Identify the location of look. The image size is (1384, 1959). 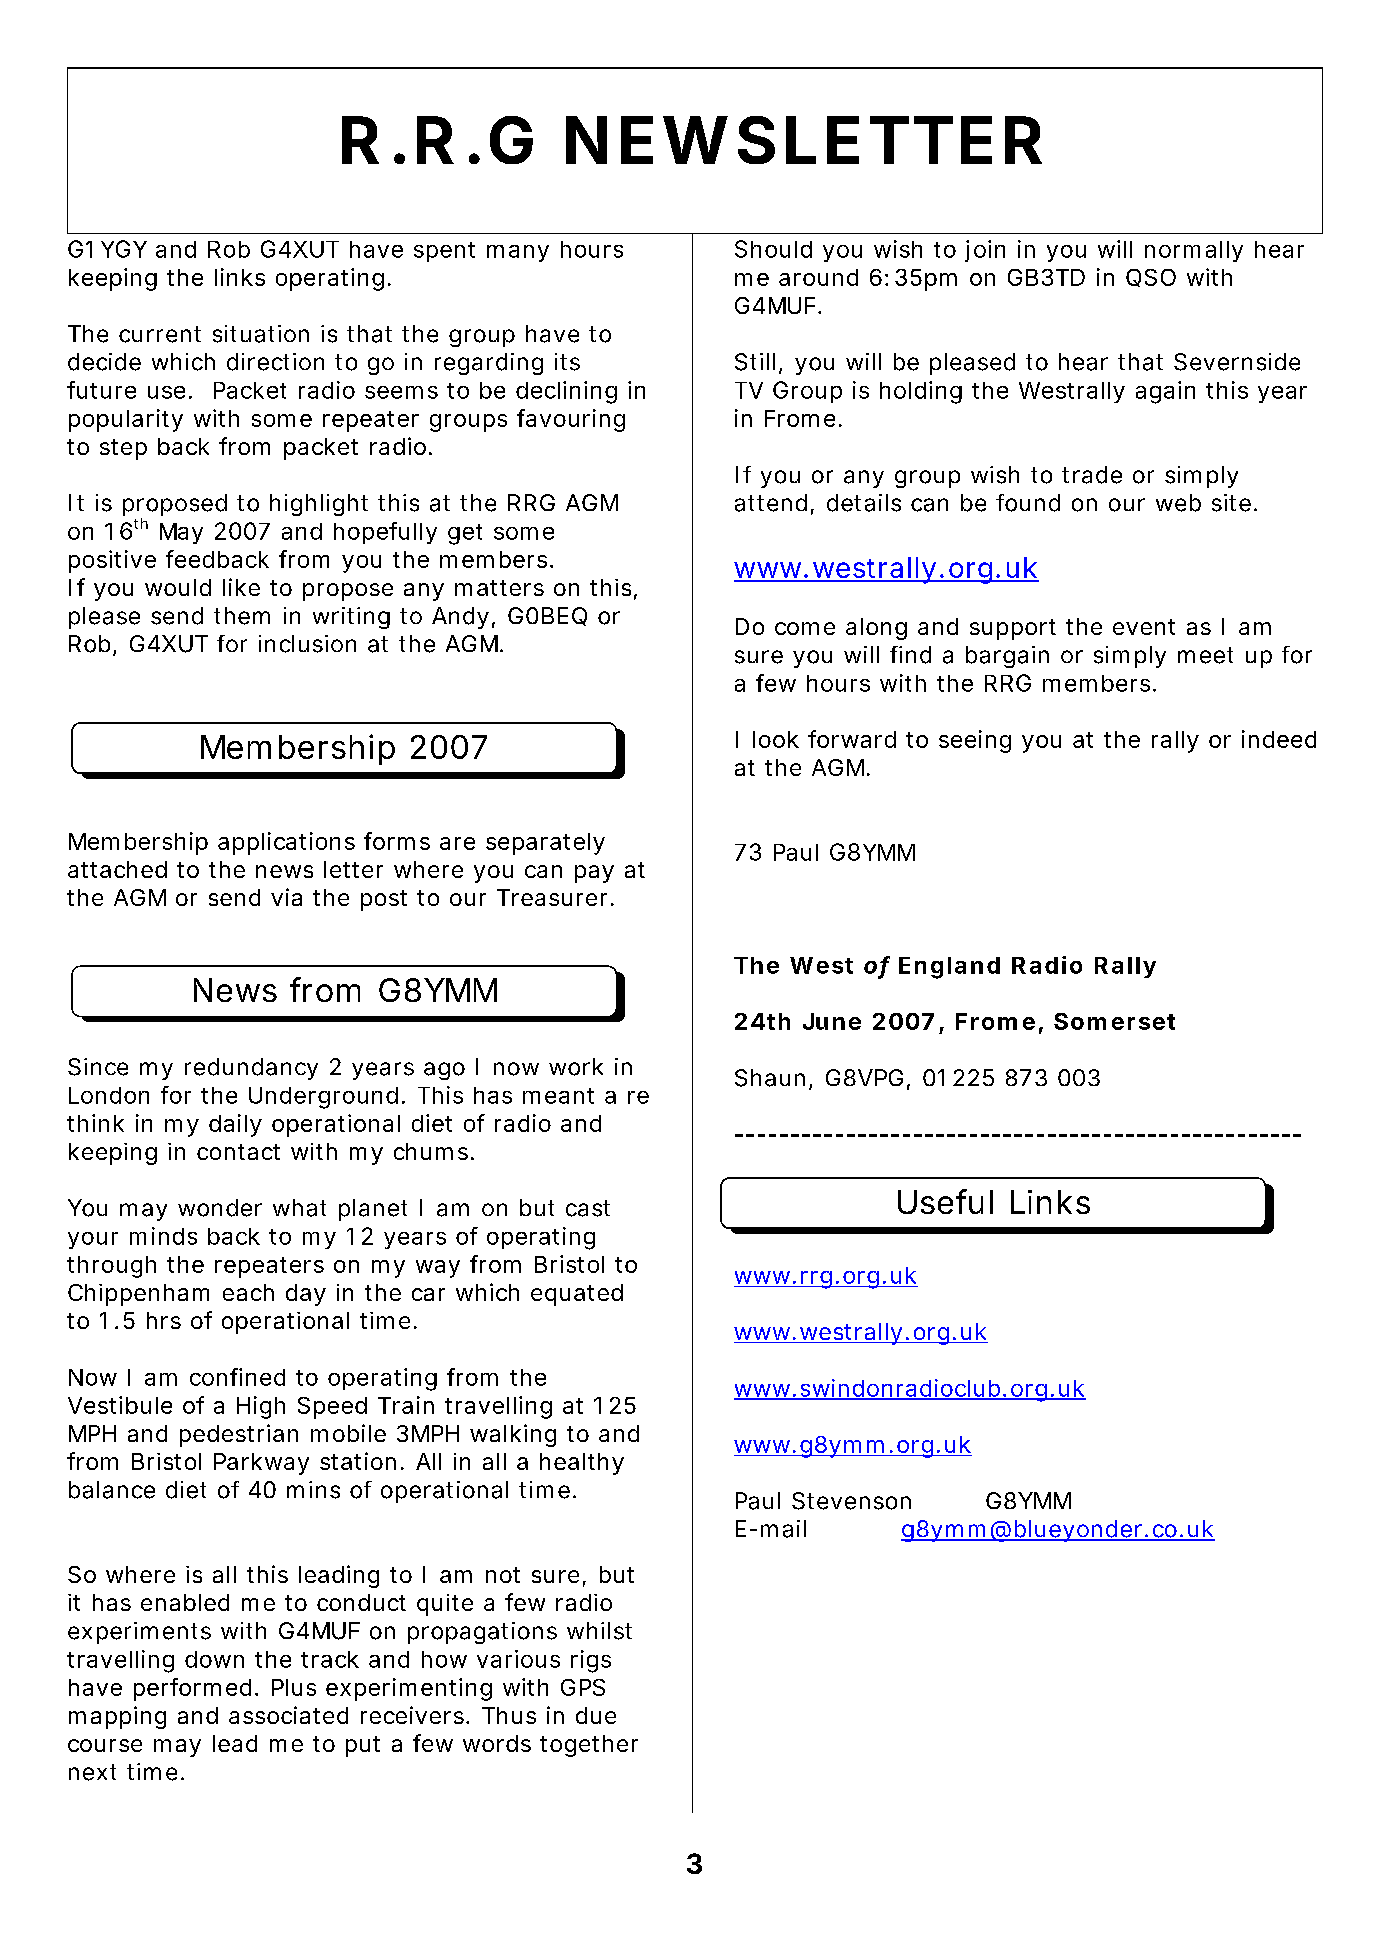
(776, 739).
